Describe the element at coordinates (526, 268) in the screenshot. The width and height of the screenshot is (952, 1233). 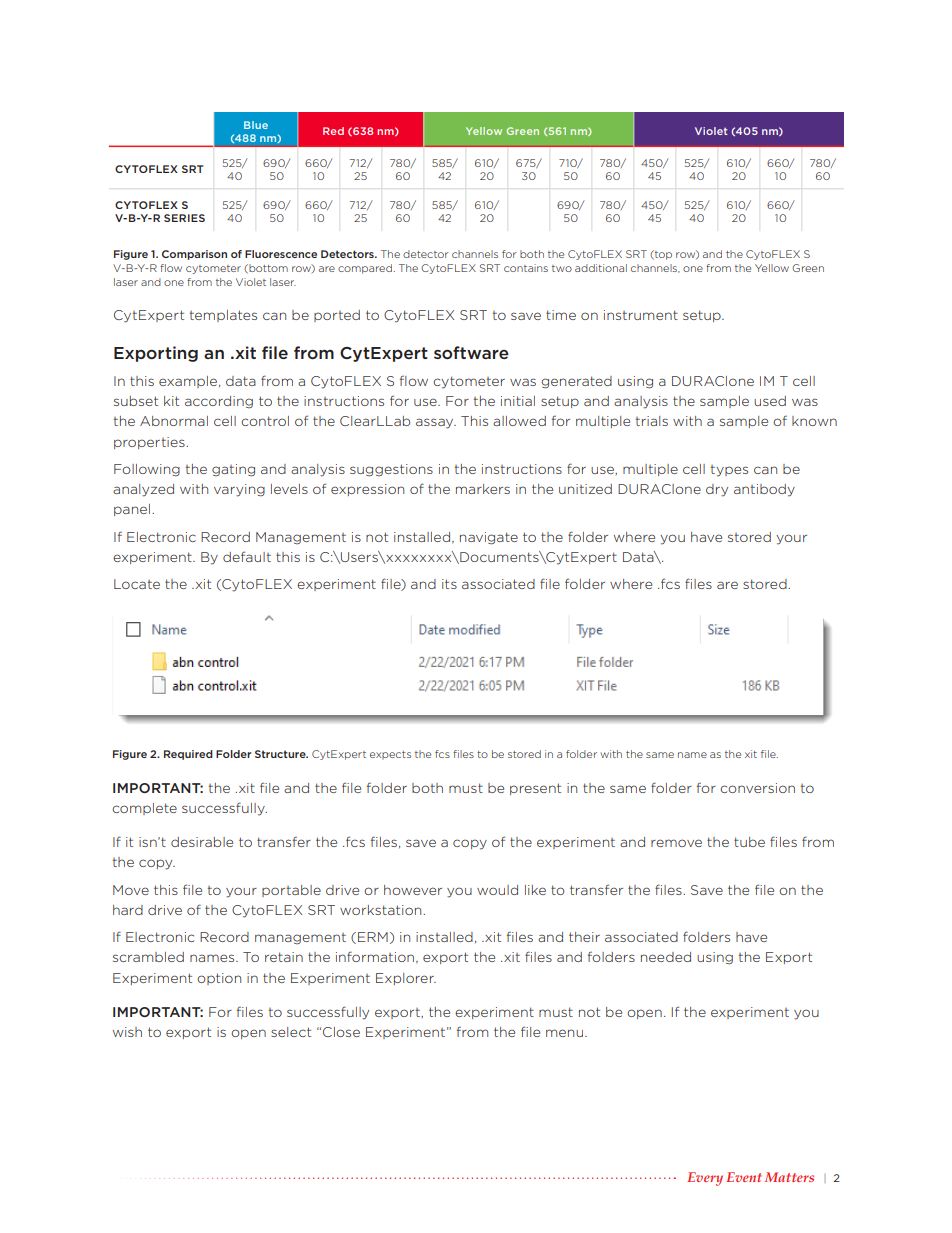
I see `contains` at that location.
